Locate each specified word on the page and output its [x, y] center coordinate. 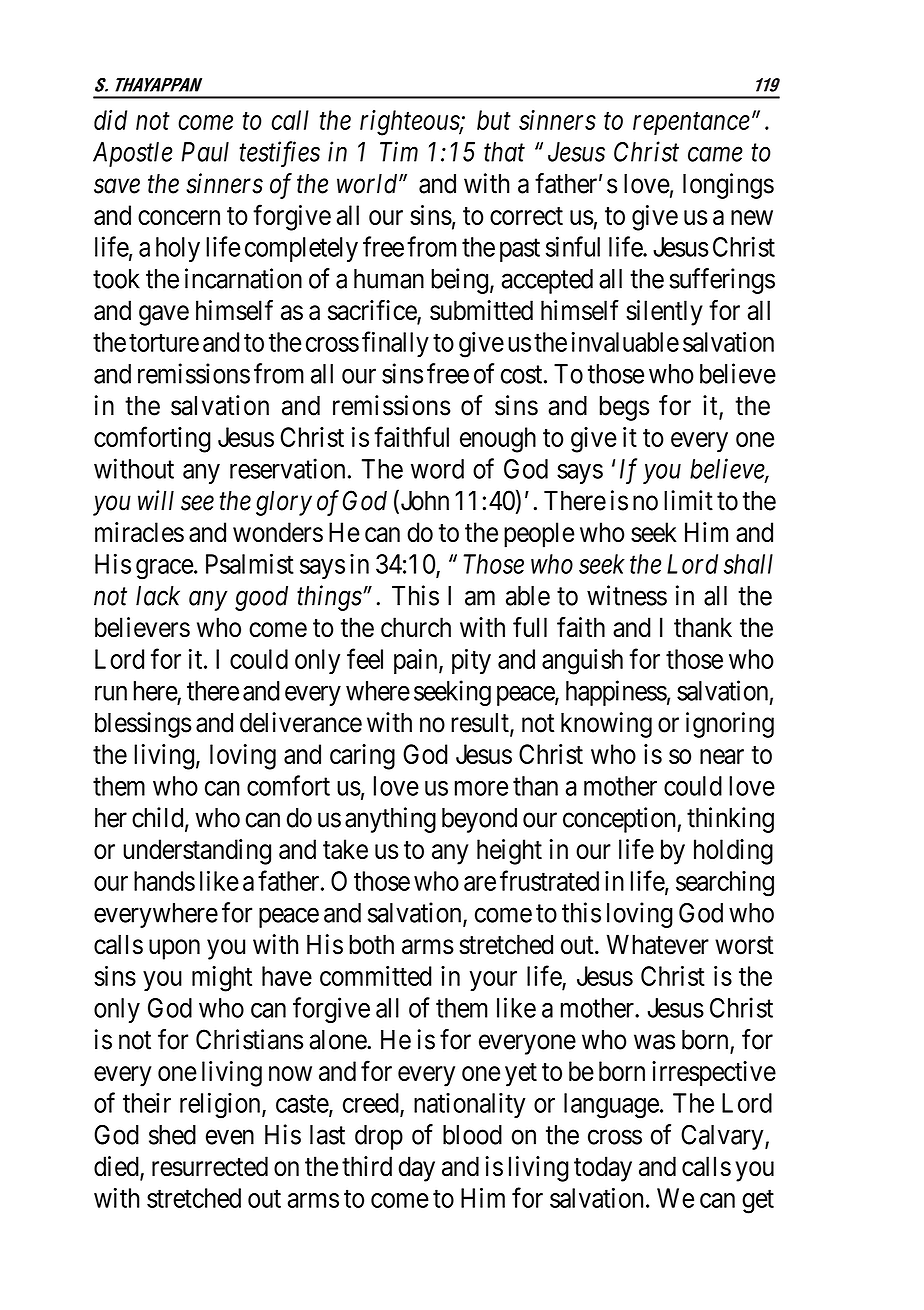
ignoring [730, 725]
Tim [399, 152]
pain [417, 661]
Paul [205, 152]
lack [158, 596]
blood [472, 1135]
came [715, 154]
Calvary [723, 1137]
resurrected [210, 1166]
